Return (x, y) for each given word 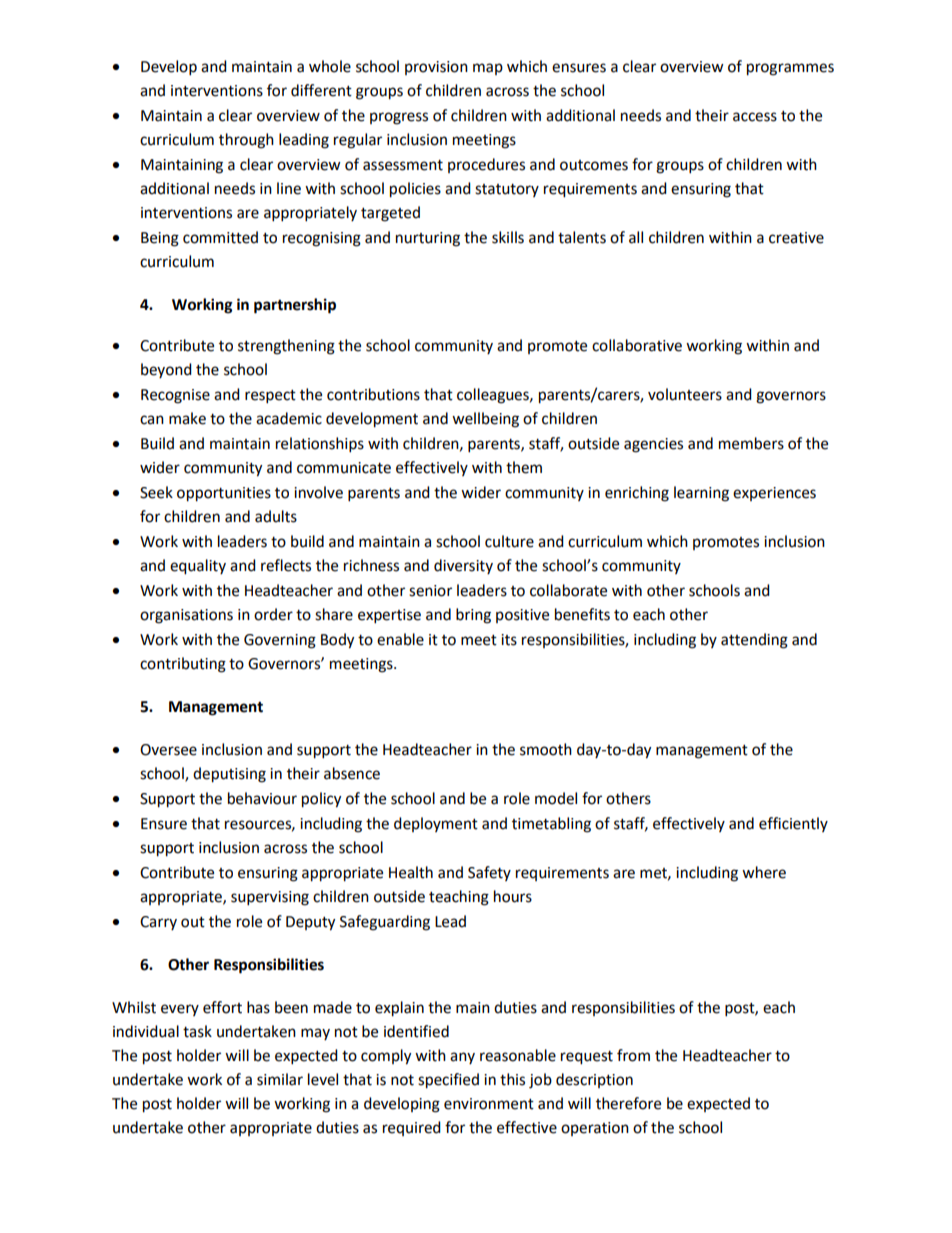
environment (489, 1104)
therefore (628, 1103)
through (246, 141)
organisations (186, 616)
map (488, 69)
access (755, 117)
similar (280, 1079)
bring (473, 616)
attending (754, 641)
